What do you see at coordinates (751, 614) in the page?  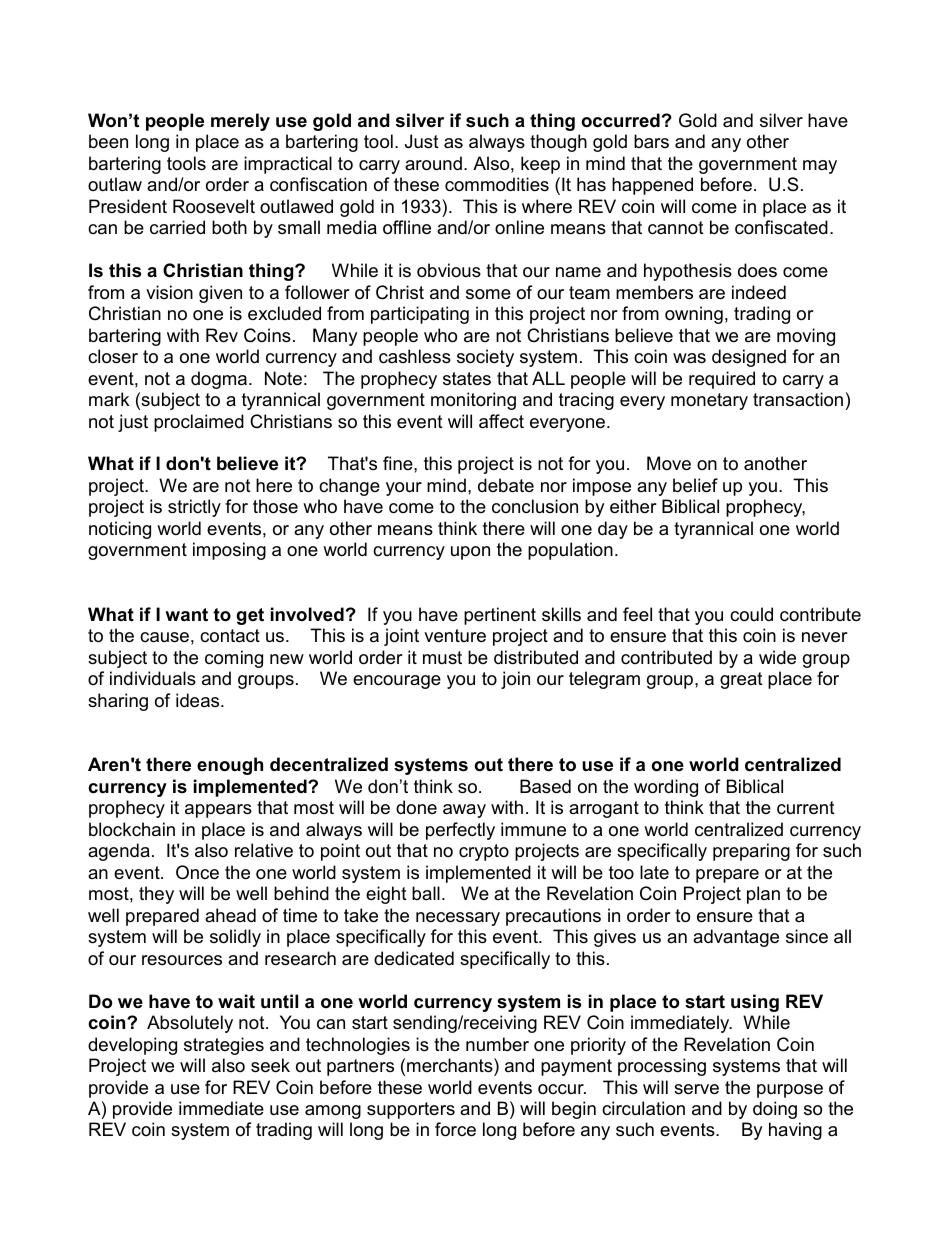 I see `could` at bounding box center [751, 614].
